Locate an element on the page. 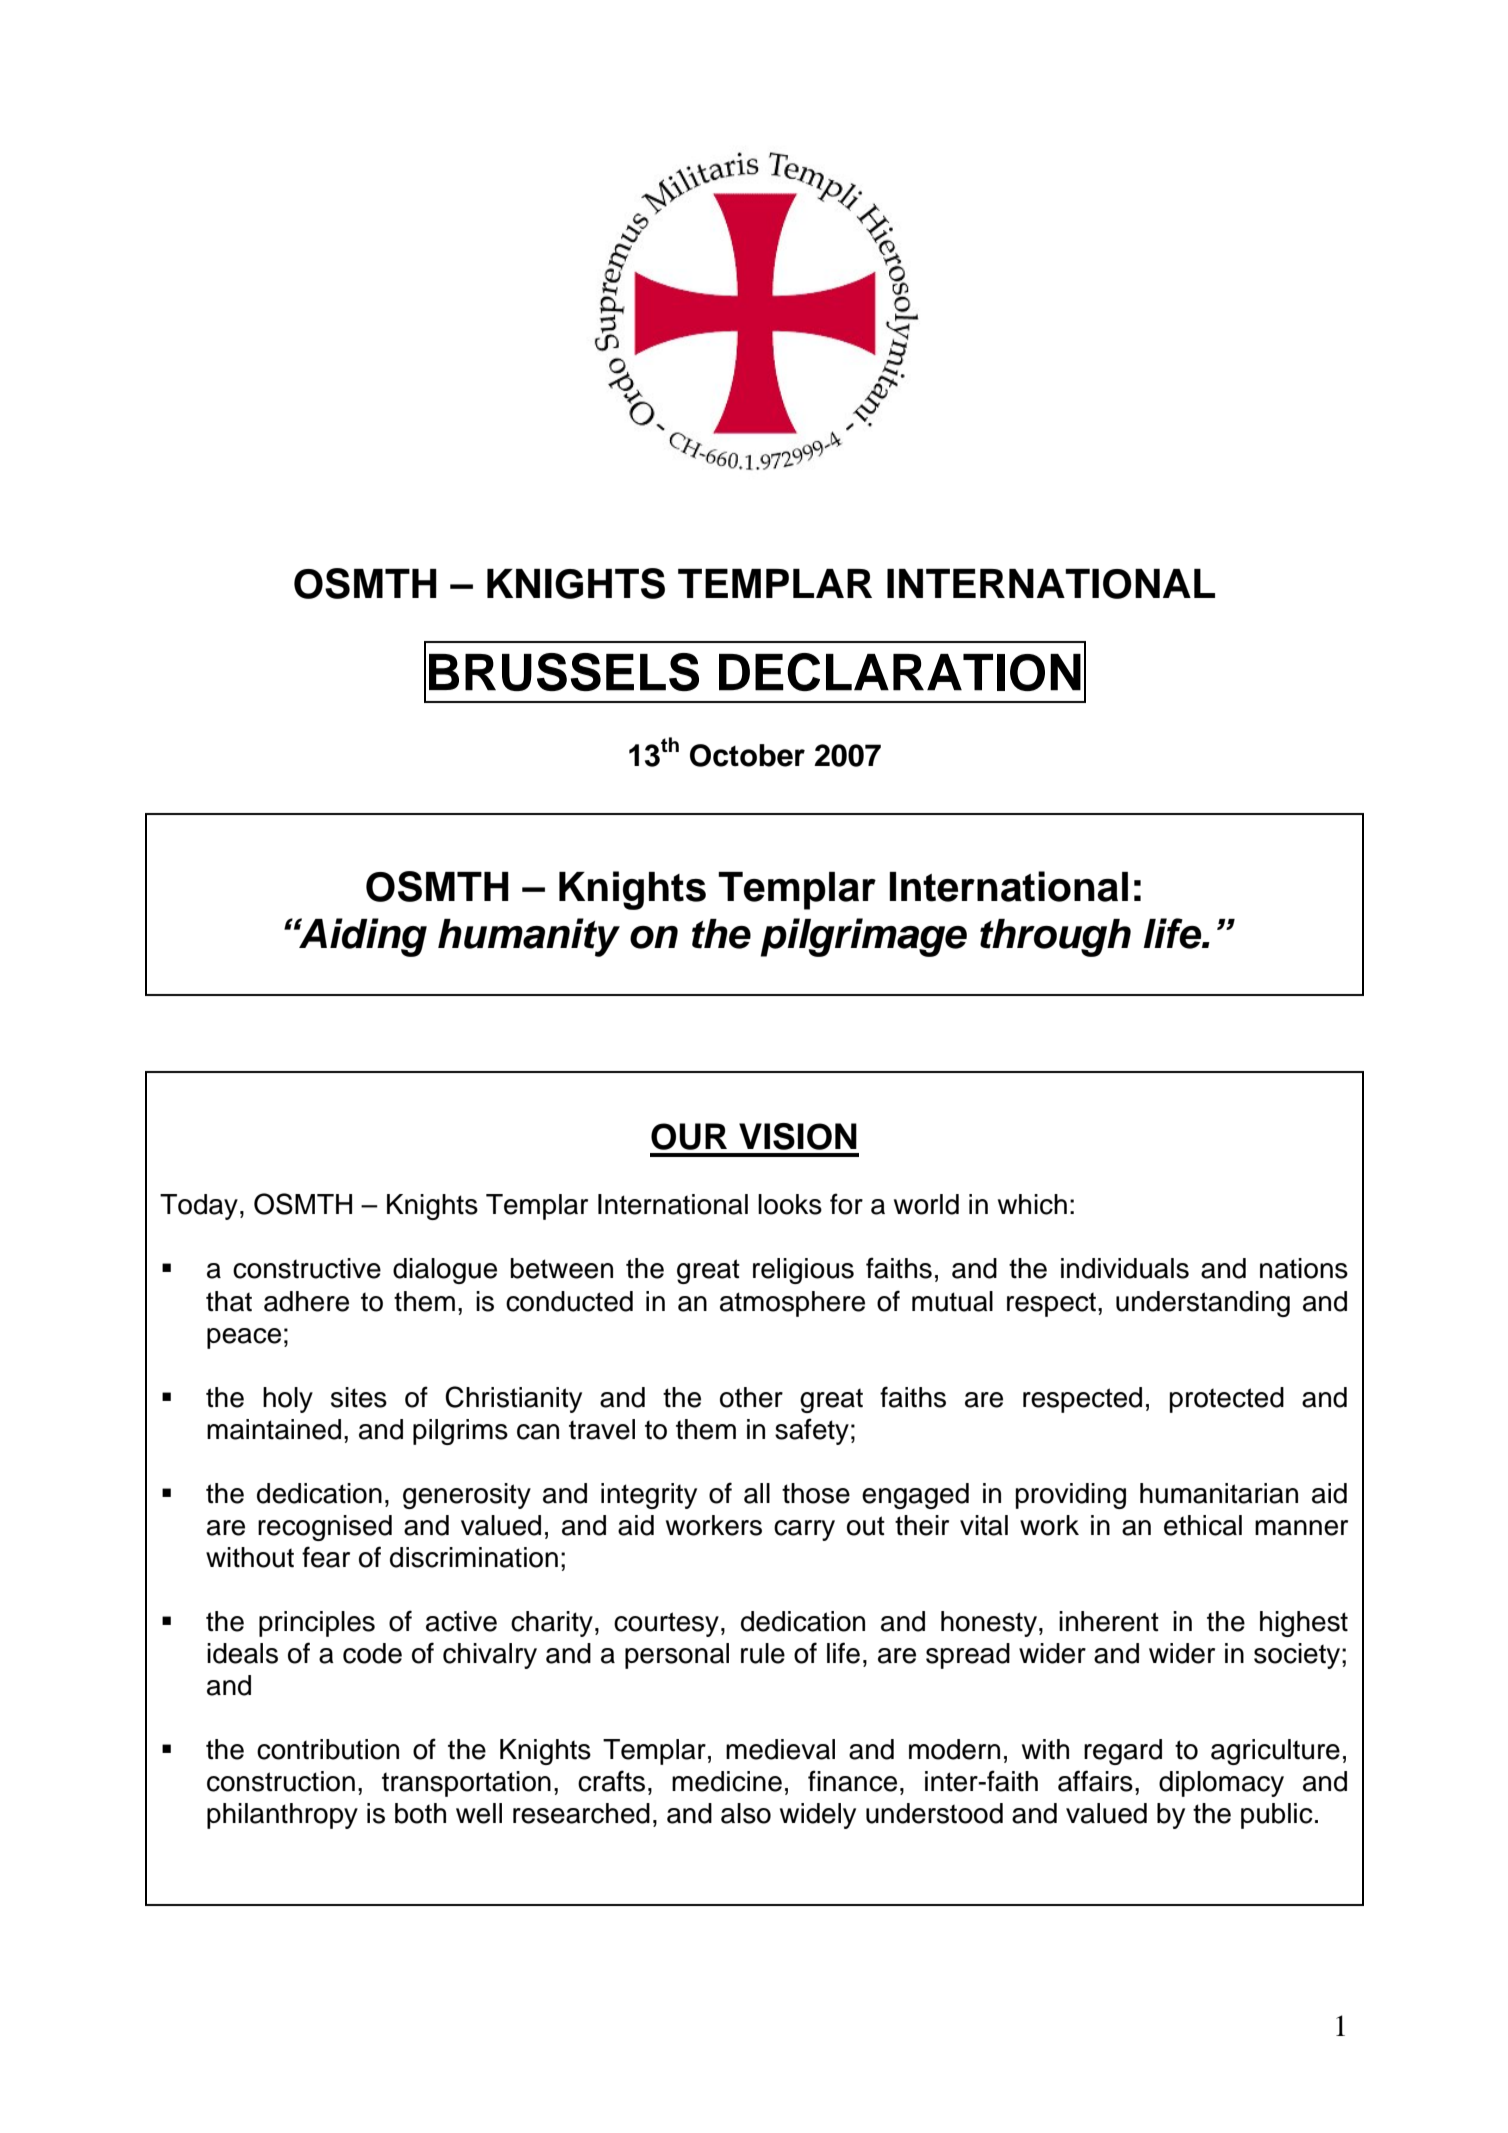  October is located at coordinates (747, 755).
